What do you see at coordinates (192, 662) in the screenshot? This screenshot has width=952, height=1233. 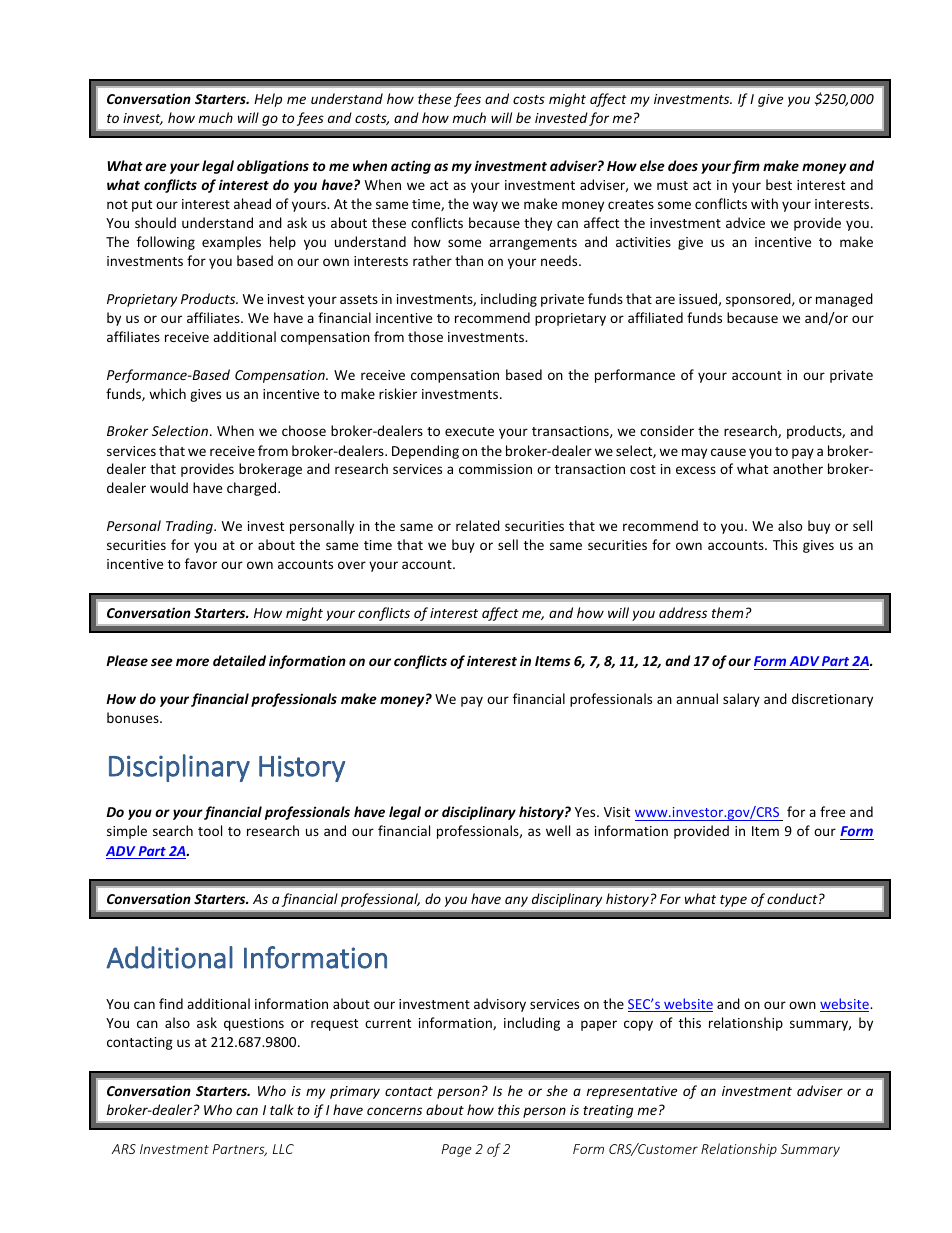 I see `more` at bounding box center [192, 662].
